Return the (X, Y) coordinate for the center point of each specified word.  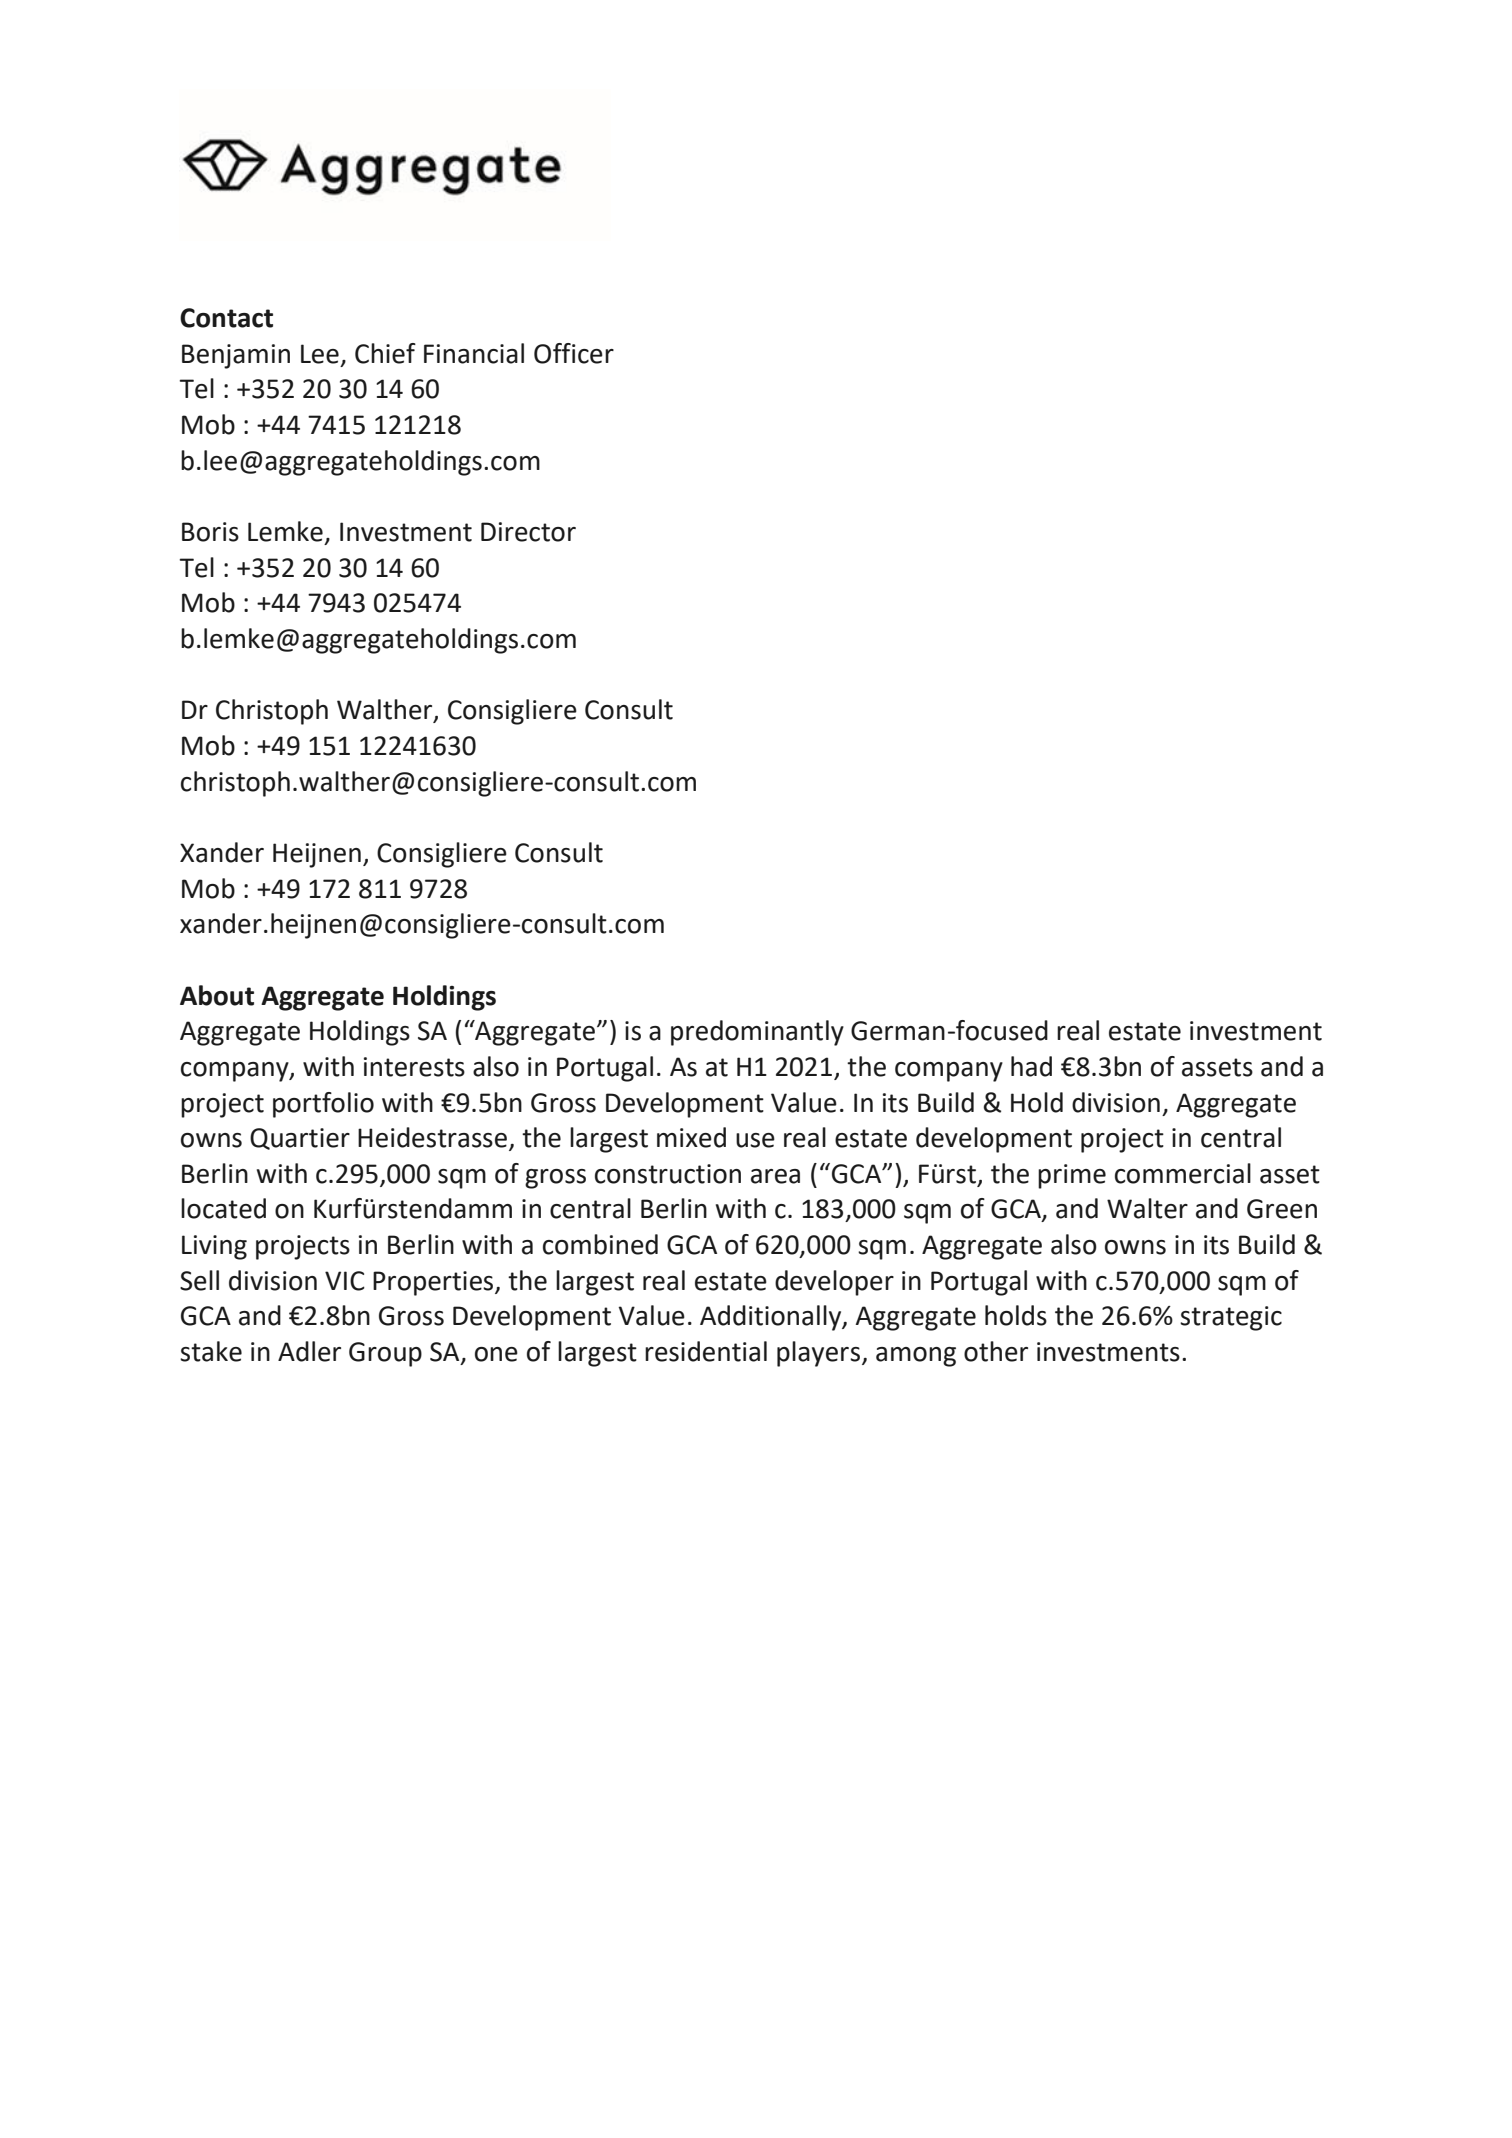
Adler (309, 1351)
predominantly (757, 1033)
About (217, 995)
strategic (1231, 1318)
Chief (385, 353)
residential (706, 1351)
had (1031, 1066)
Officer (574, 353)
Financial (474, 353)
